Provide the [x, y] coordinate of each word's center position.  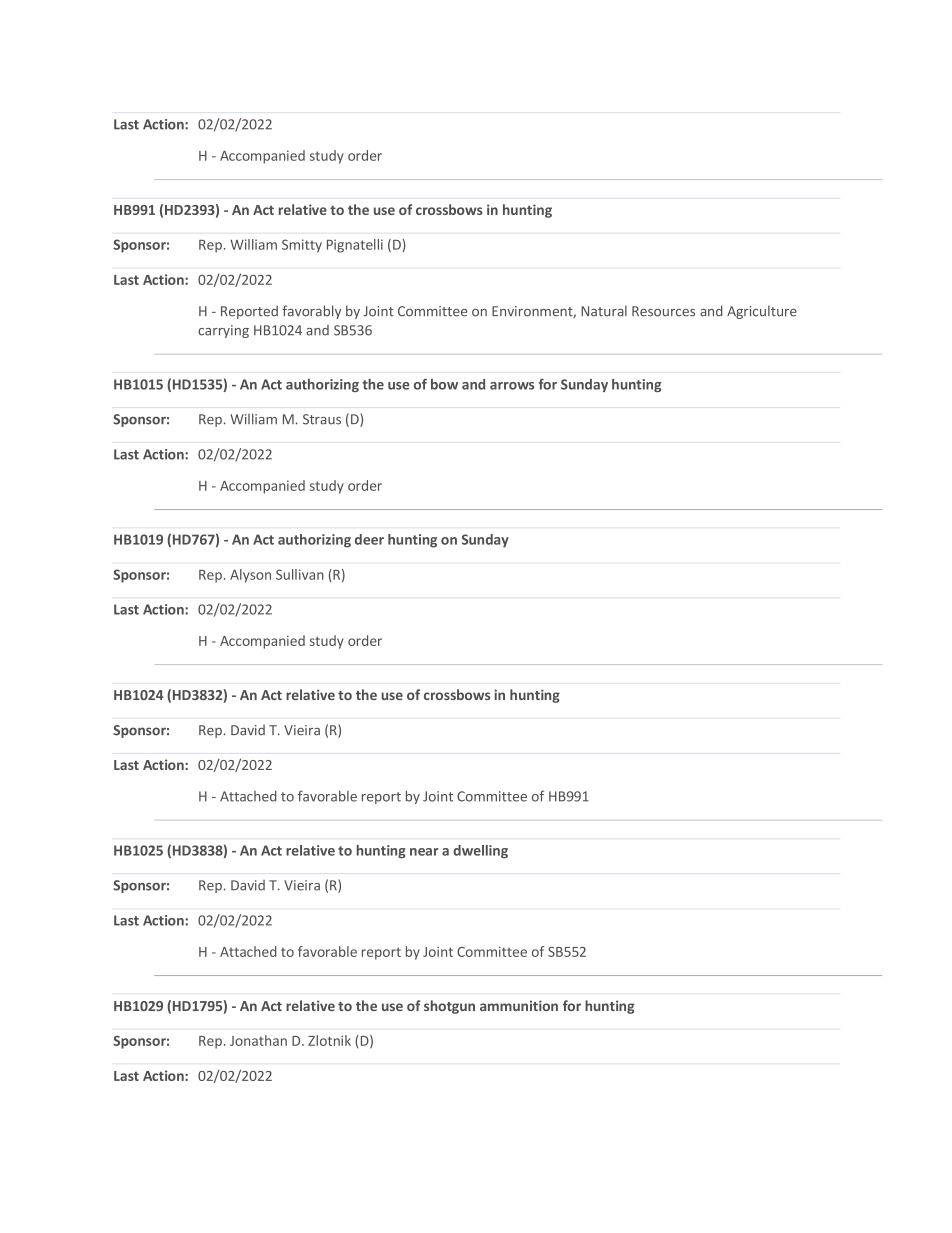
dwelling [480, 852]
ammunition [519, 1005]
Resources [663, 311]
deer [369, 539]
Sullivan [300, 574]
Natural [604, 311]
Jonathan [258, 1040]
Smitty [302, 246]
